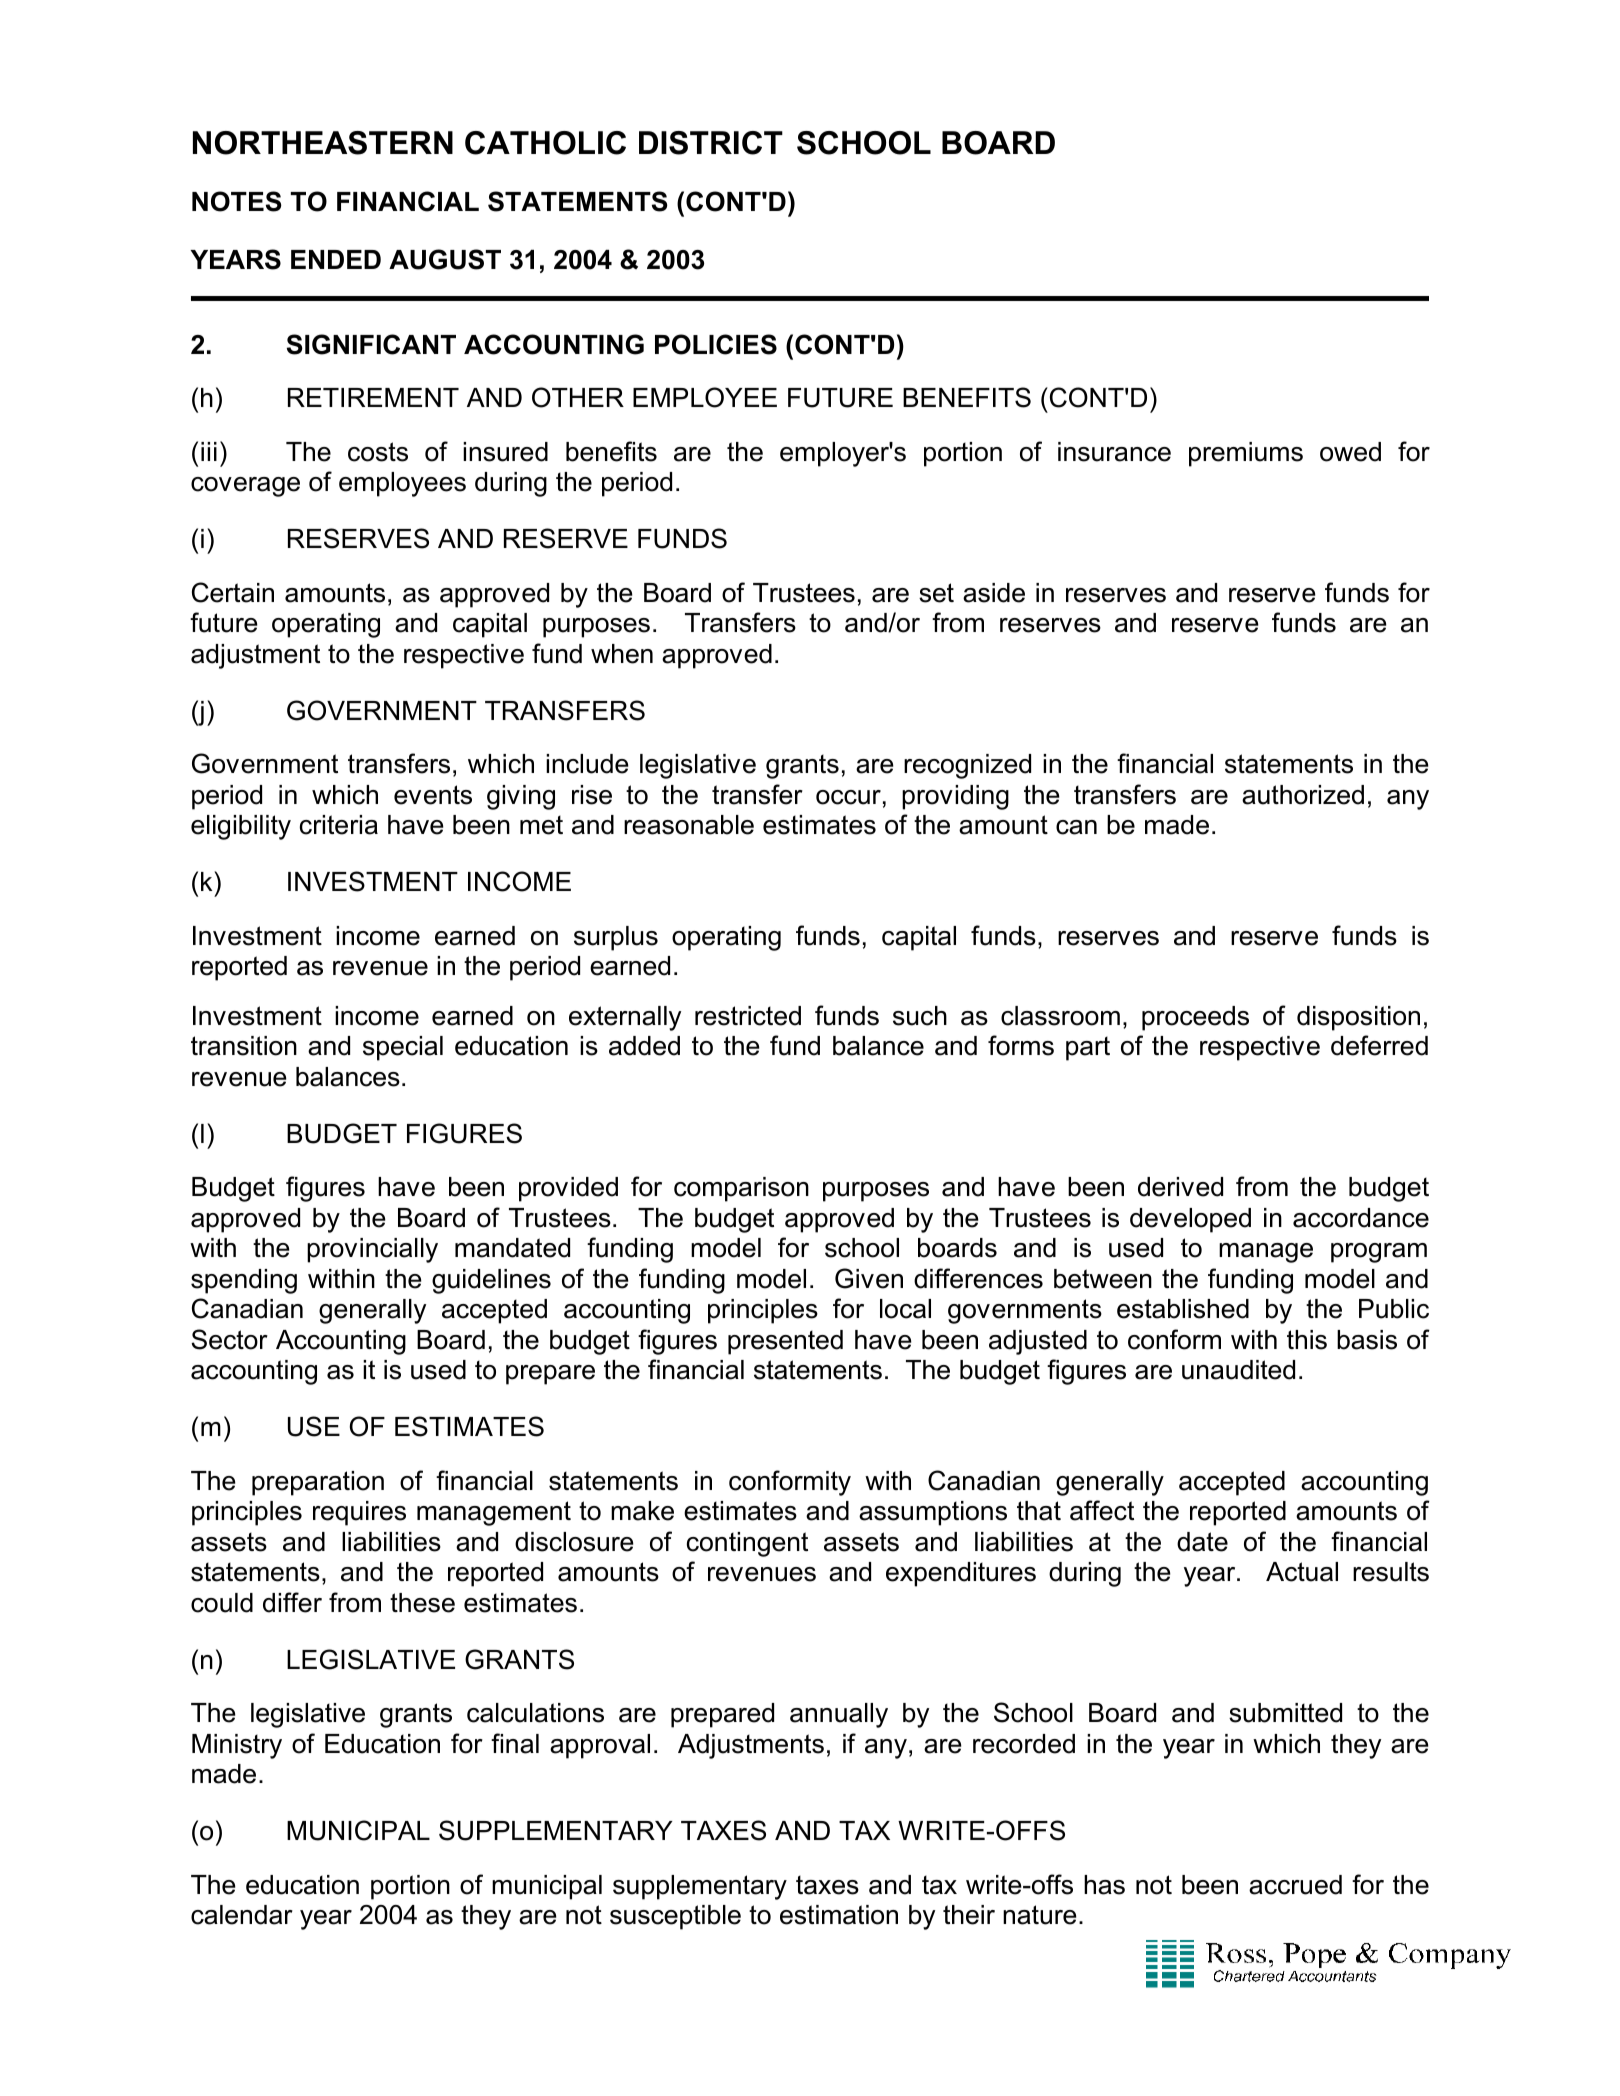  What do you see at coordinates (403, 1048) in the screenshot?
I see `special` at bounding box center [403, 1048].
